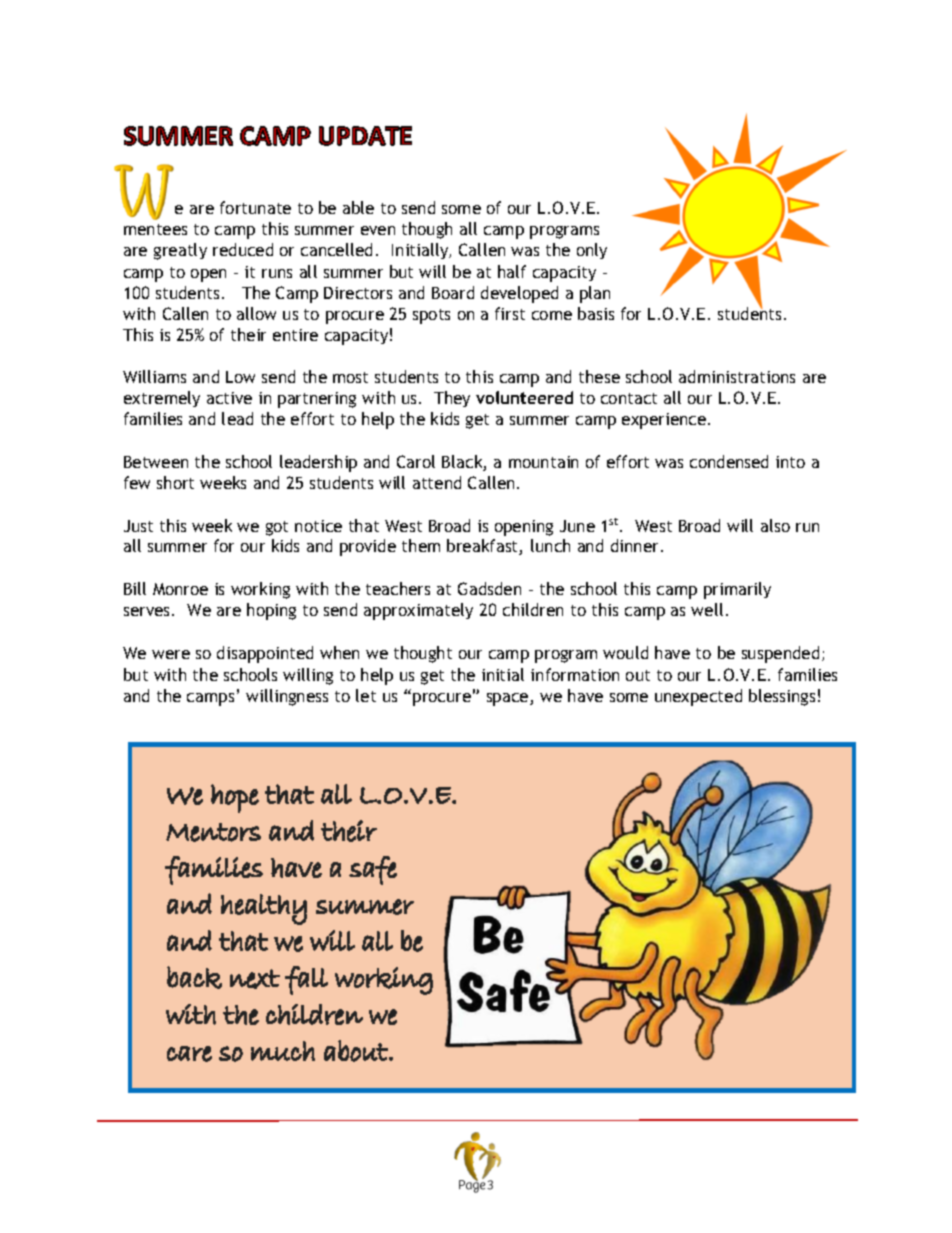 The width and height of the page is (952, 1233). I want to click on care, so click(189, 1054).
